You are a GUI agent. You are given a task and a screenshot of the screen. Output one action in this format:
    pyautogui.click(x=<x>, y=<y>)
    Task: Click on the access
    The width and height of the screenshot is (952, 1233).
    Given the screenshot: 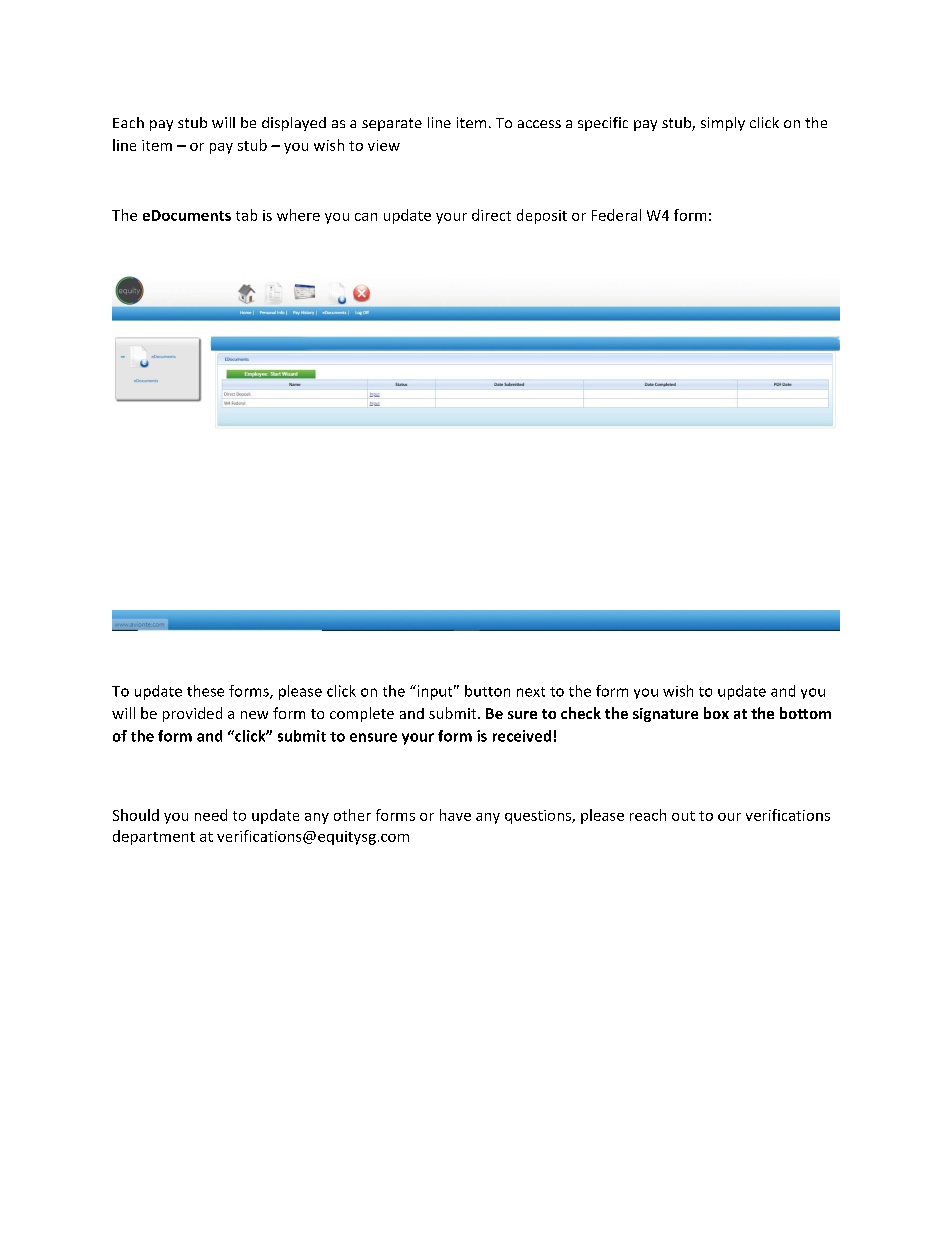 What is the action you would take?
    pyautogui.click(x=539, y=124)
